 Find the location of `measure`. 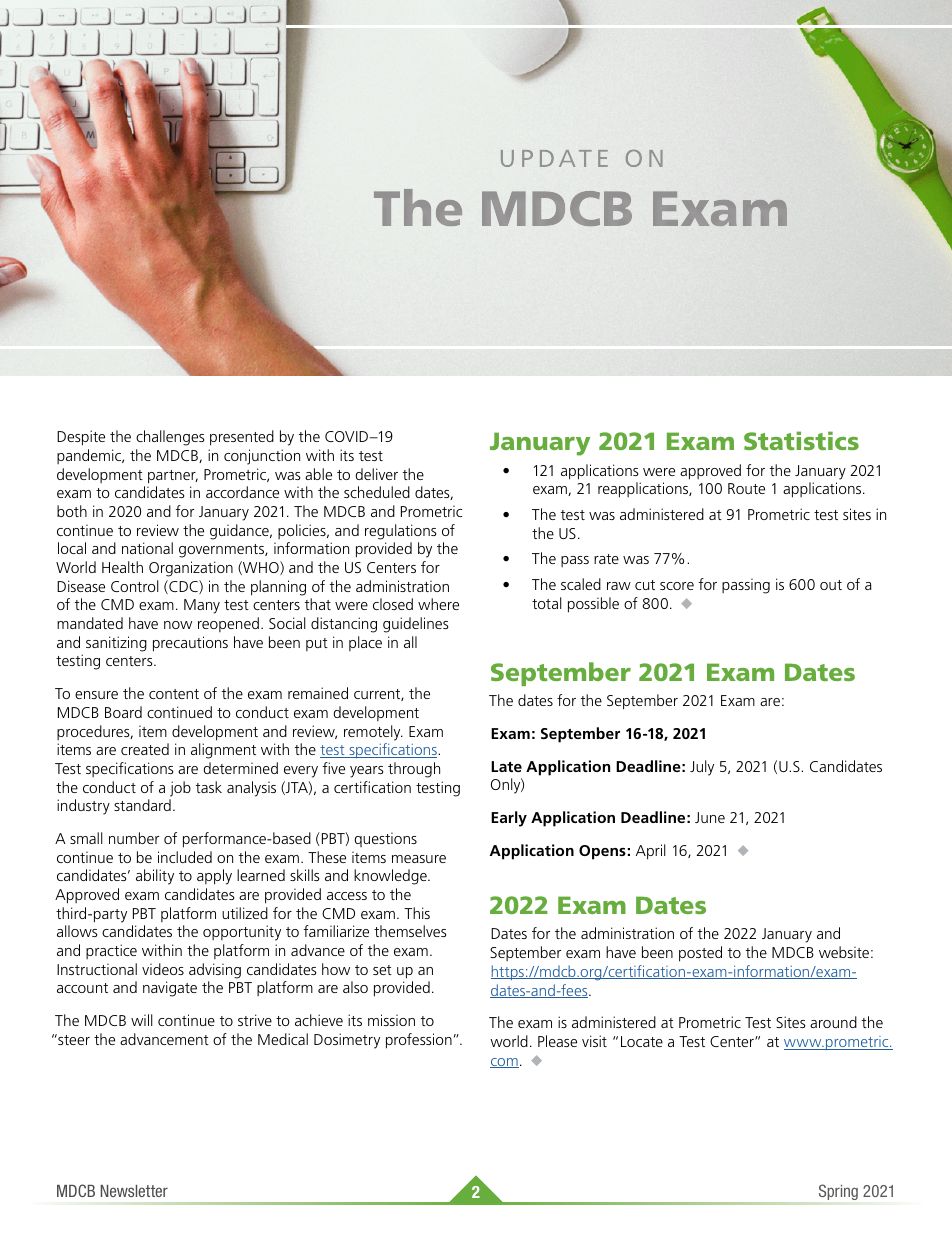

measure is located at coordinates (419, 859).
